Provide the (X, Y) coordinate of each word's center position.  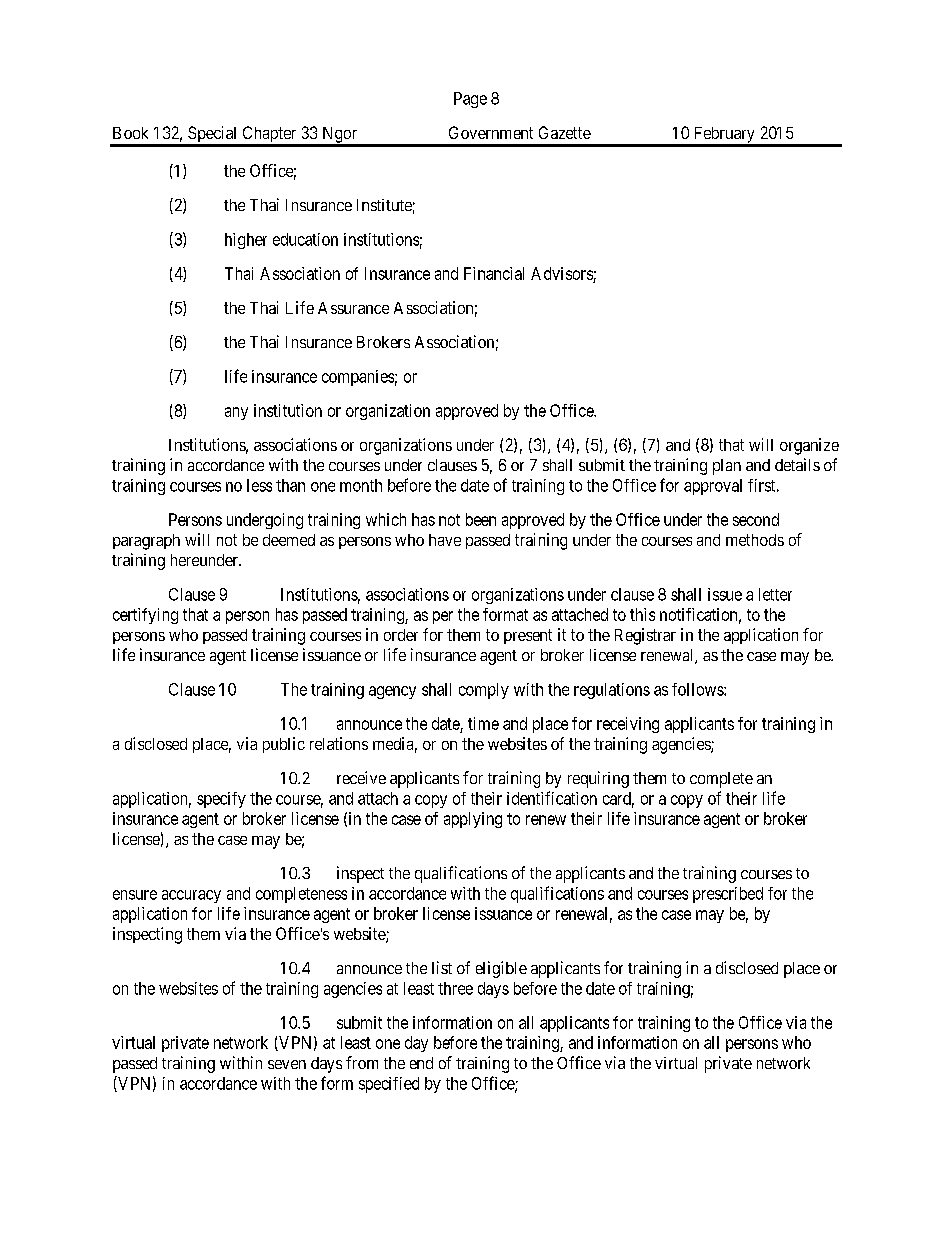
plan (727, 467)
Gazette (565, 132)
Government (491, 132)
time (483, 723)
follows (698, 689)
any (236, 413)
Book (130, 133)
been (481, 519)
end (421, 1063)
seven (287, 1064)
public (284, 745)
